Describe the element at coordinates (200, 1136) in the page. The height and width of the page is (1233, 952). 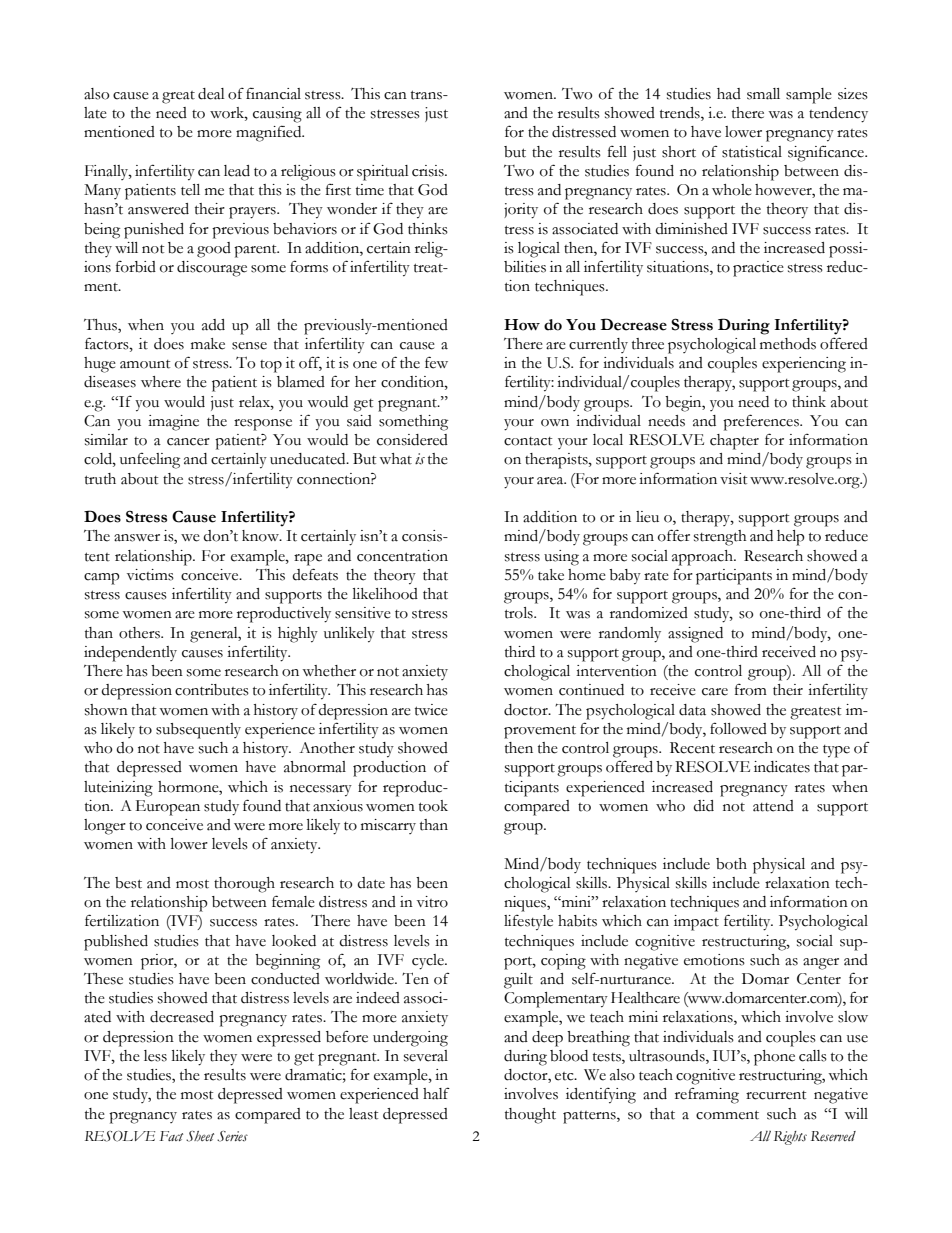
I see `Sheet` at that location.
